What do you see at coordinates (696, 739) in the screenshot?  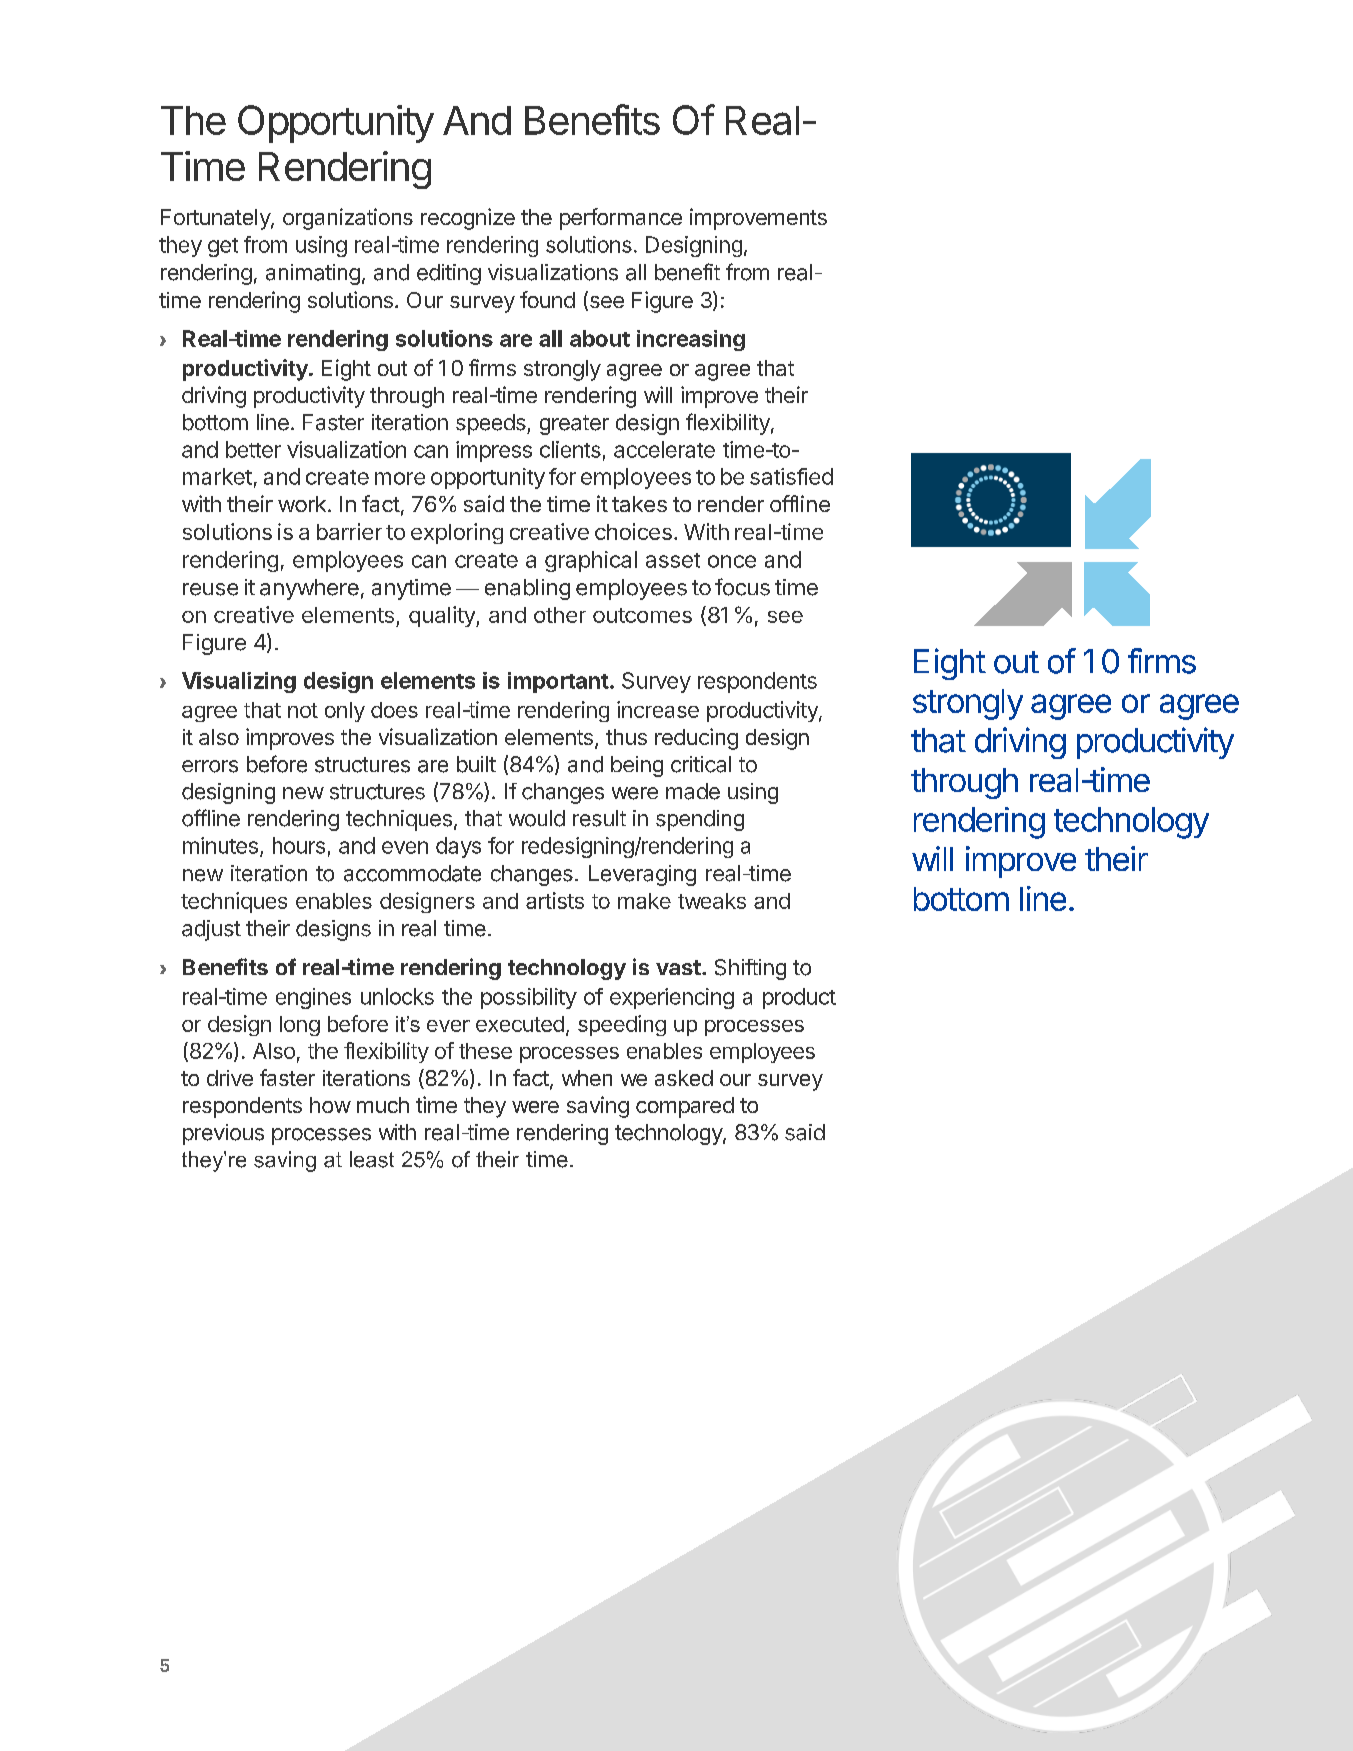 I see `reducing` at bounding box center [696, 739].
